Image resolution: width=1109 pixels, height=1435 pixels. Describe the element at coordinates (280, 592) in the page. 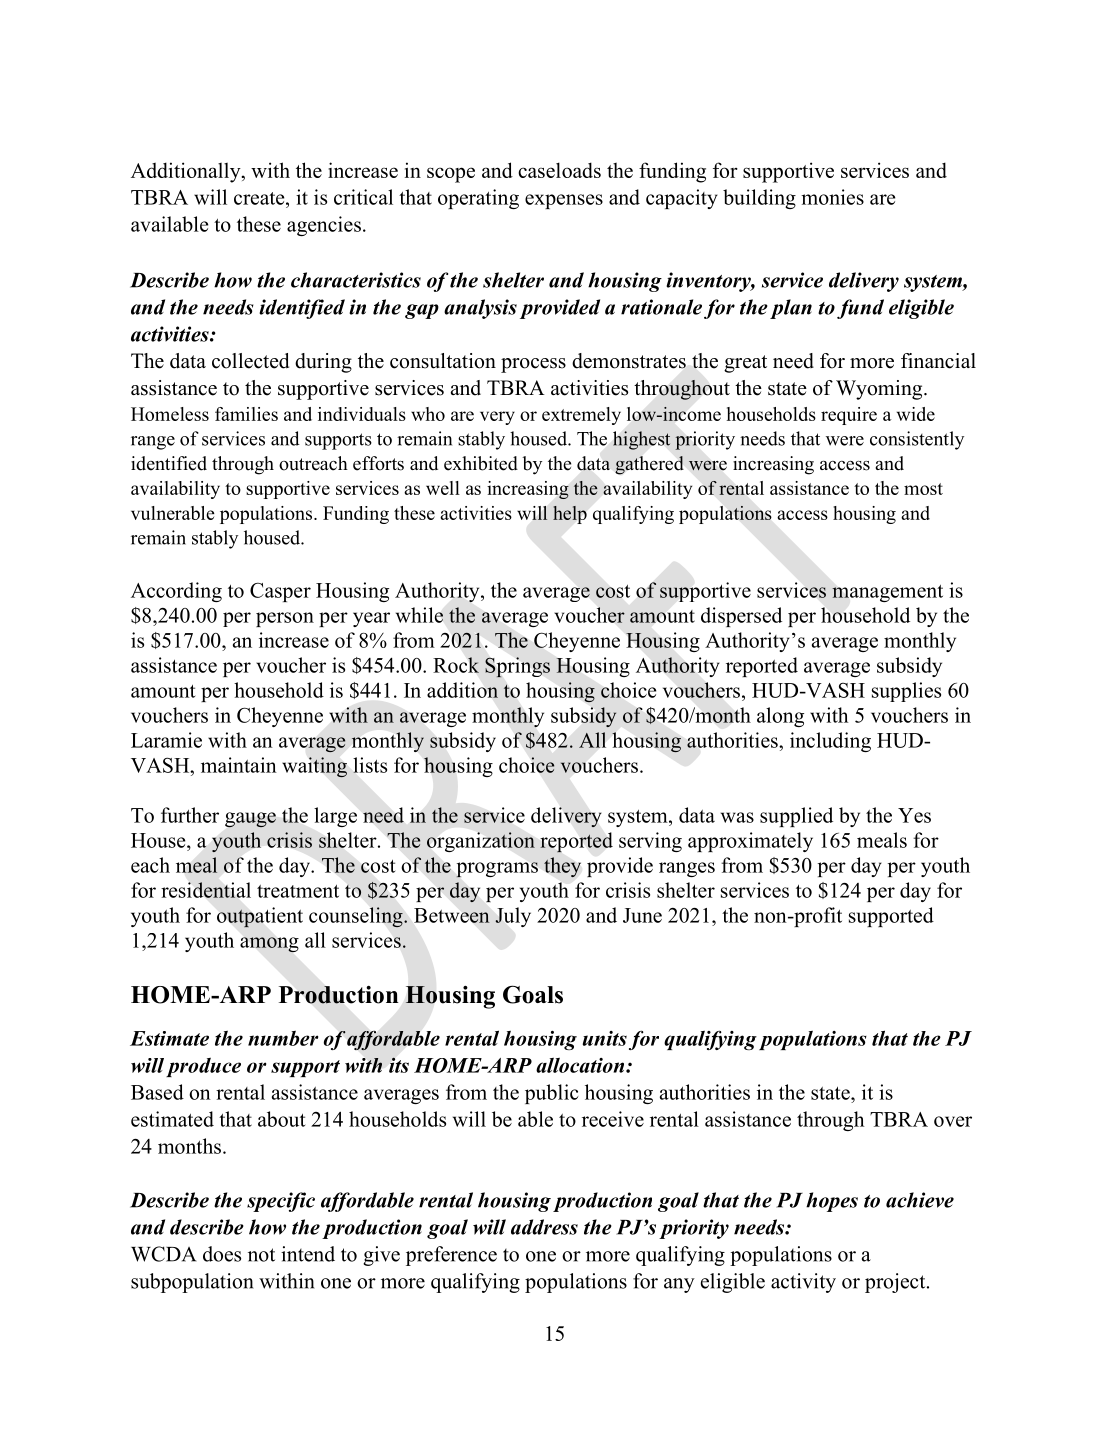

I see `Casper` at that location.
